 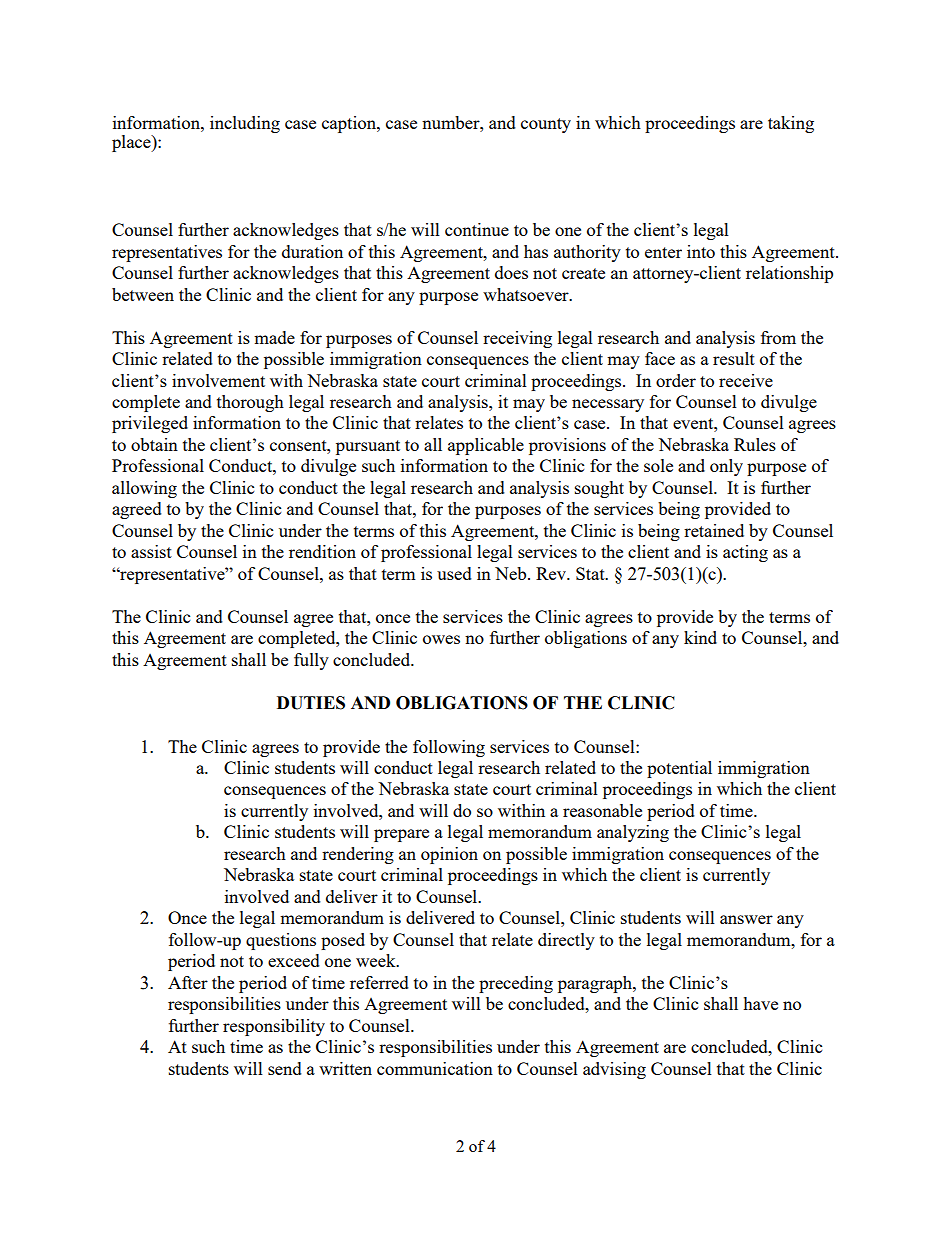 I want to click on taking, so click(x=791, y=124).
